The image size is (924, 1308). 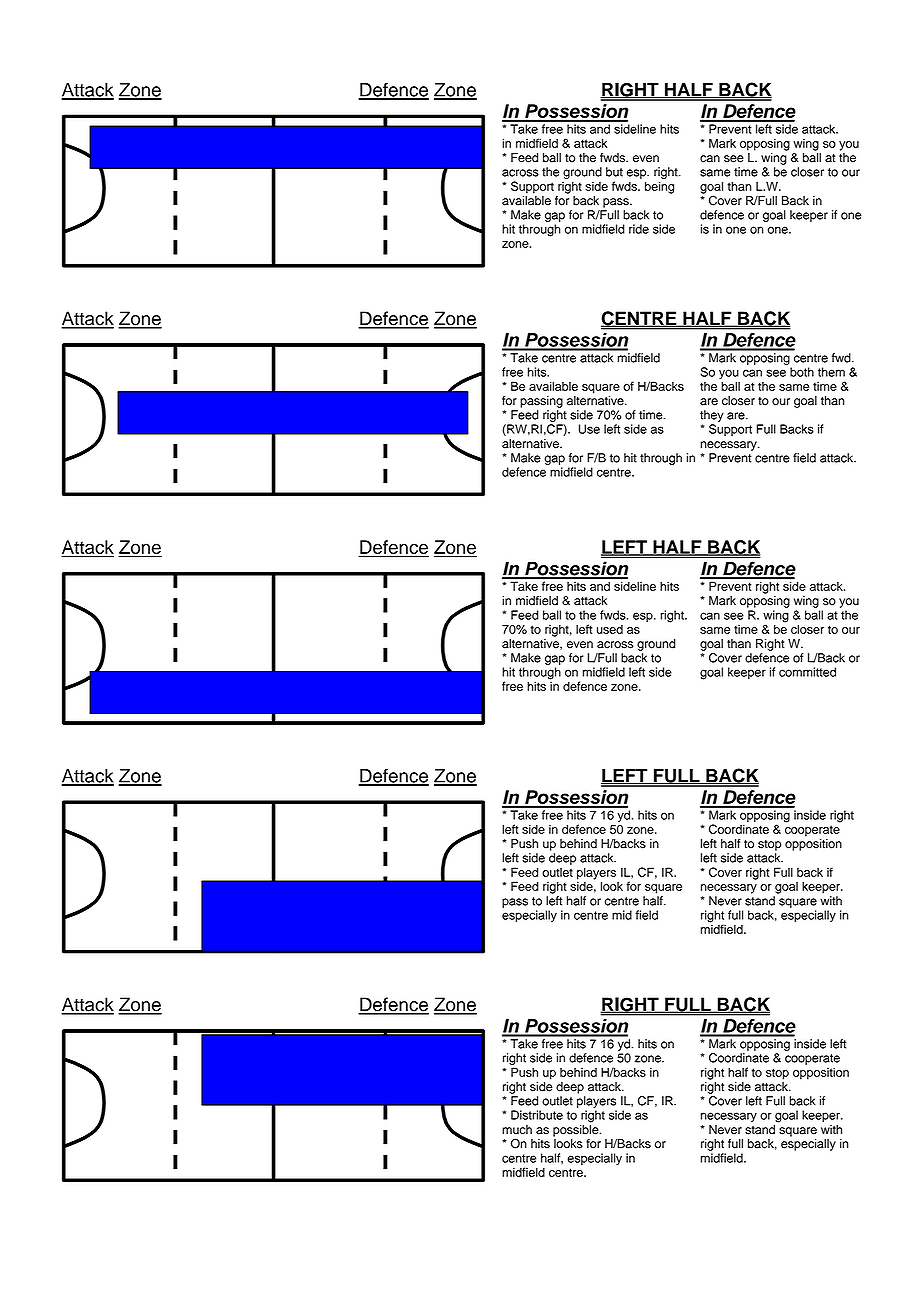 What do you see at coordinates (802, 372) in the screenshot?
I see `both` at bounding box center [802, 372].
